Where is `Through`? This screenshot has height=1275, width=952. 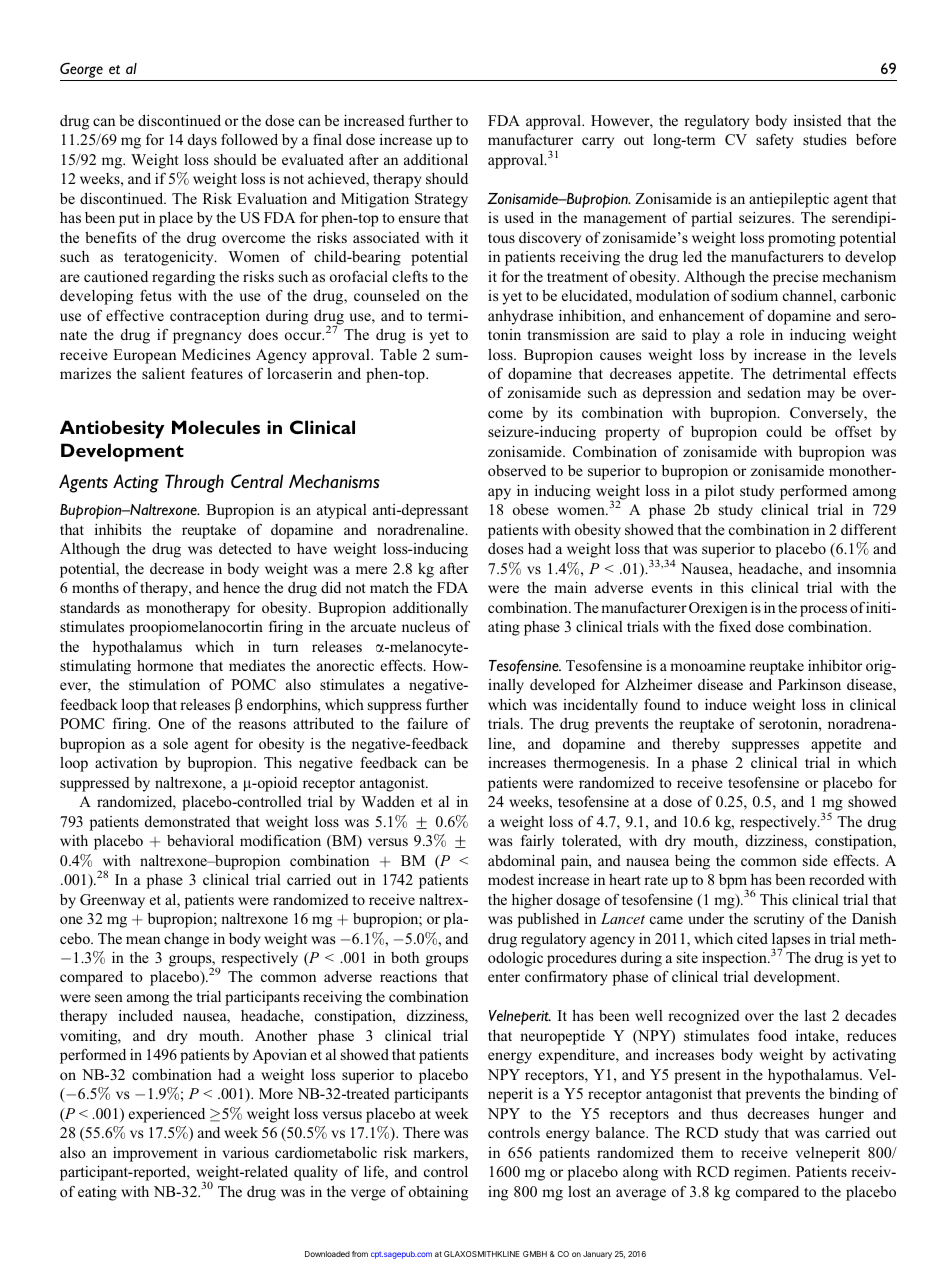
Through is located at coordinates (194, 483).
